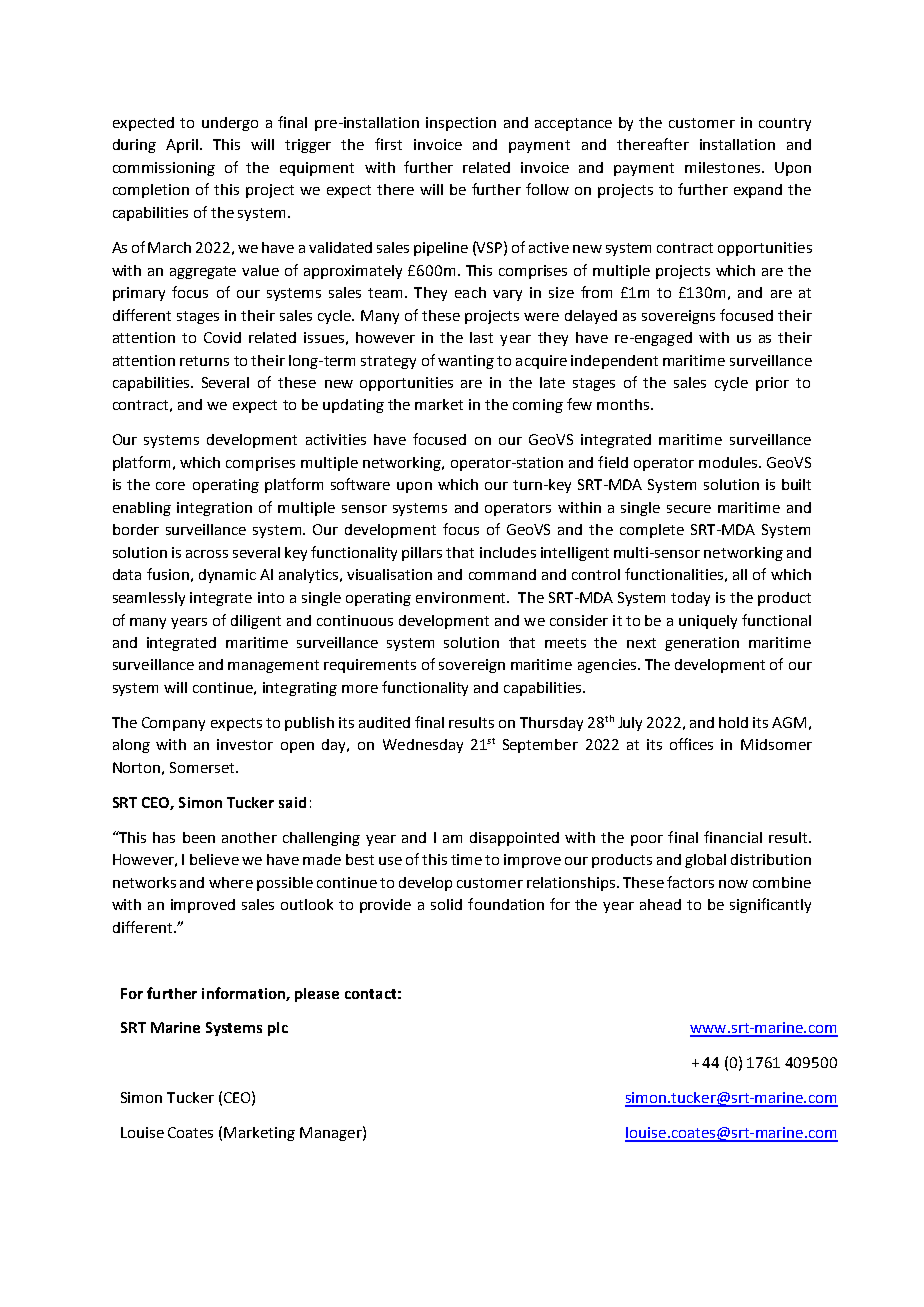  Describe the element at coordinates (722, 167) in the screenshot. I see `milestones` at that location.
